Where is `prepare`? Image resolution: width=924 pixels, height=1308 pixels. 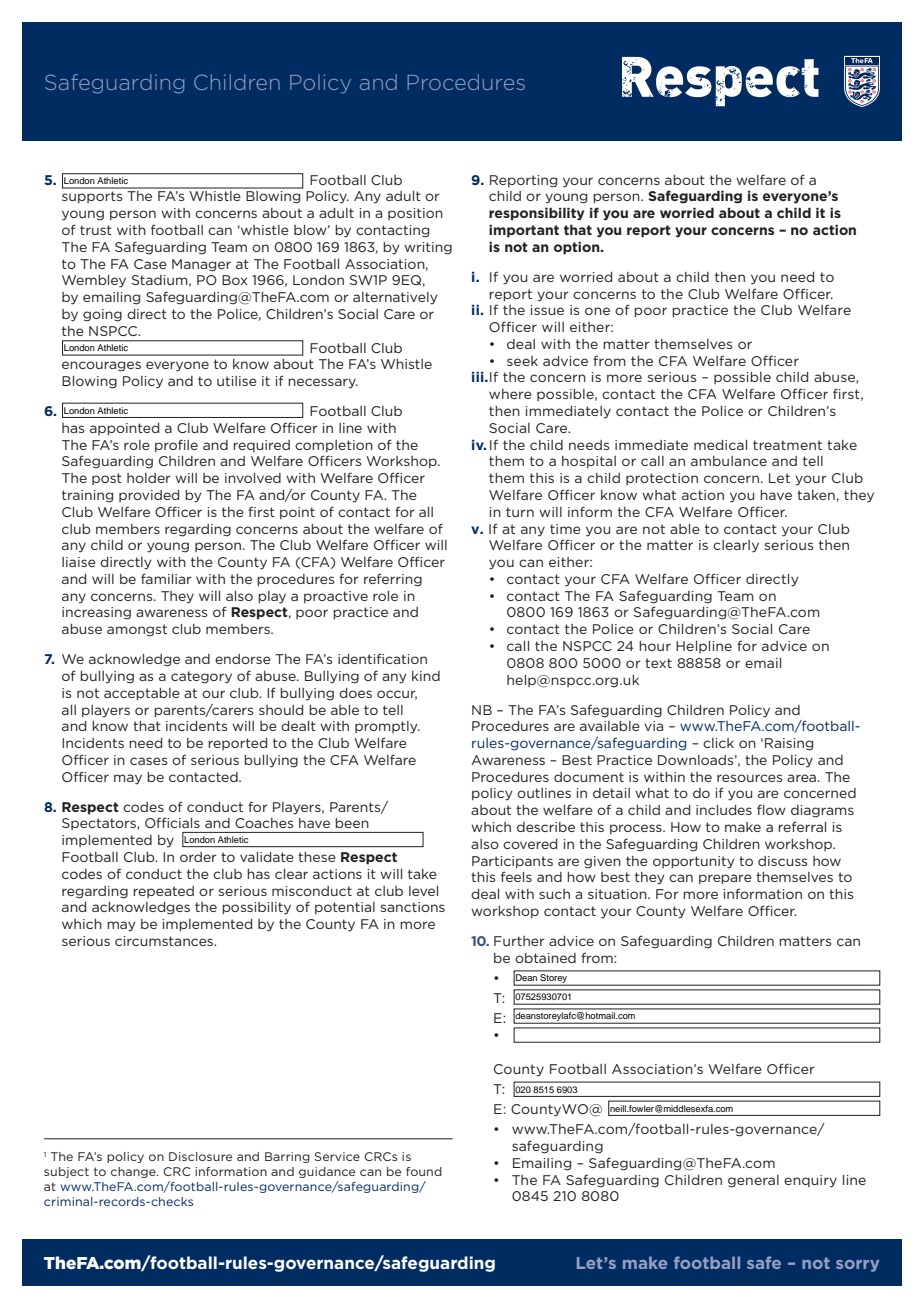 prepare is located at coordinates (725, 879).
